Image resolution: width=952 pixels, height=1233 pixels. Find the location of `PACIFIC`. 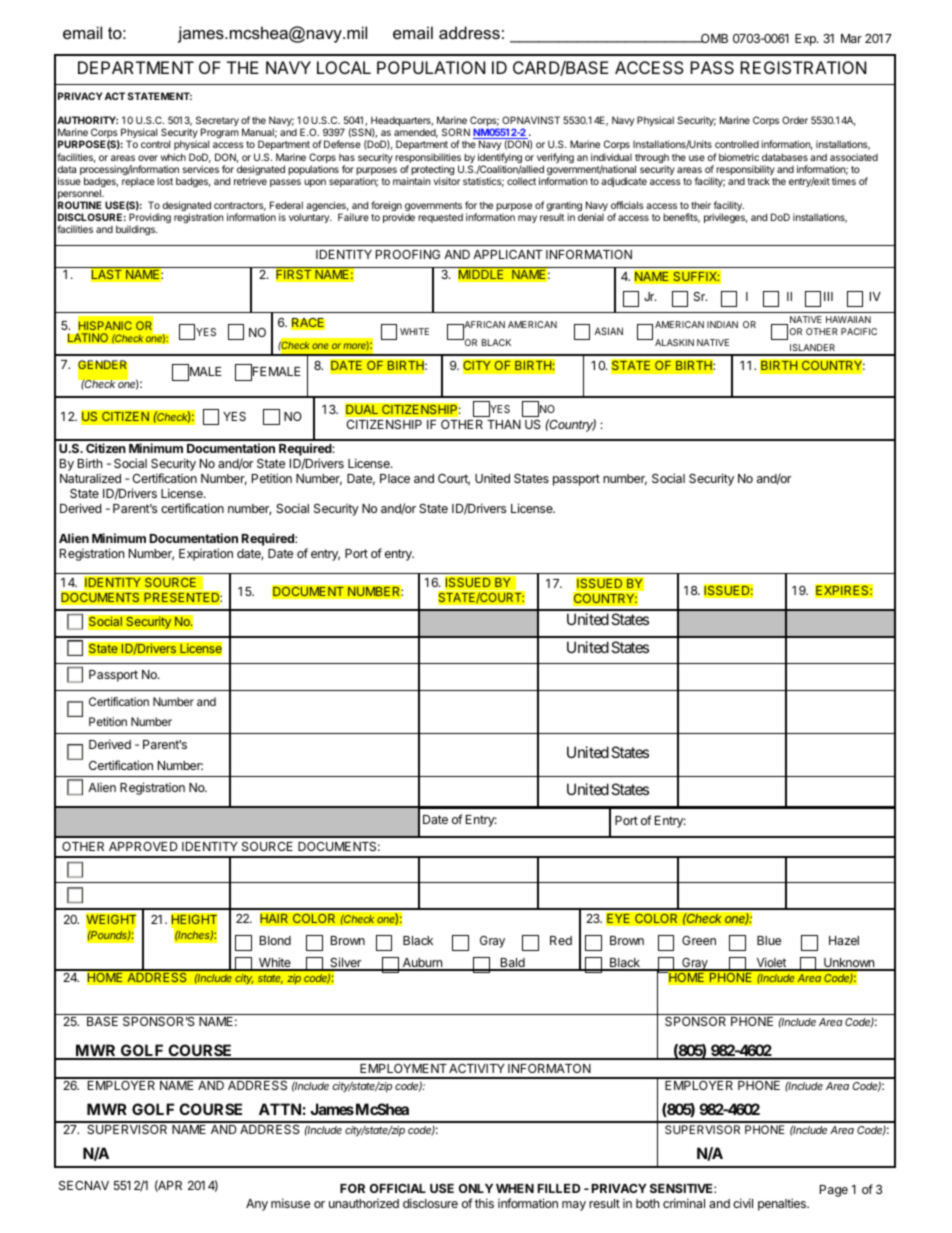

PACIFIC is located at coordinates (859, 331).
